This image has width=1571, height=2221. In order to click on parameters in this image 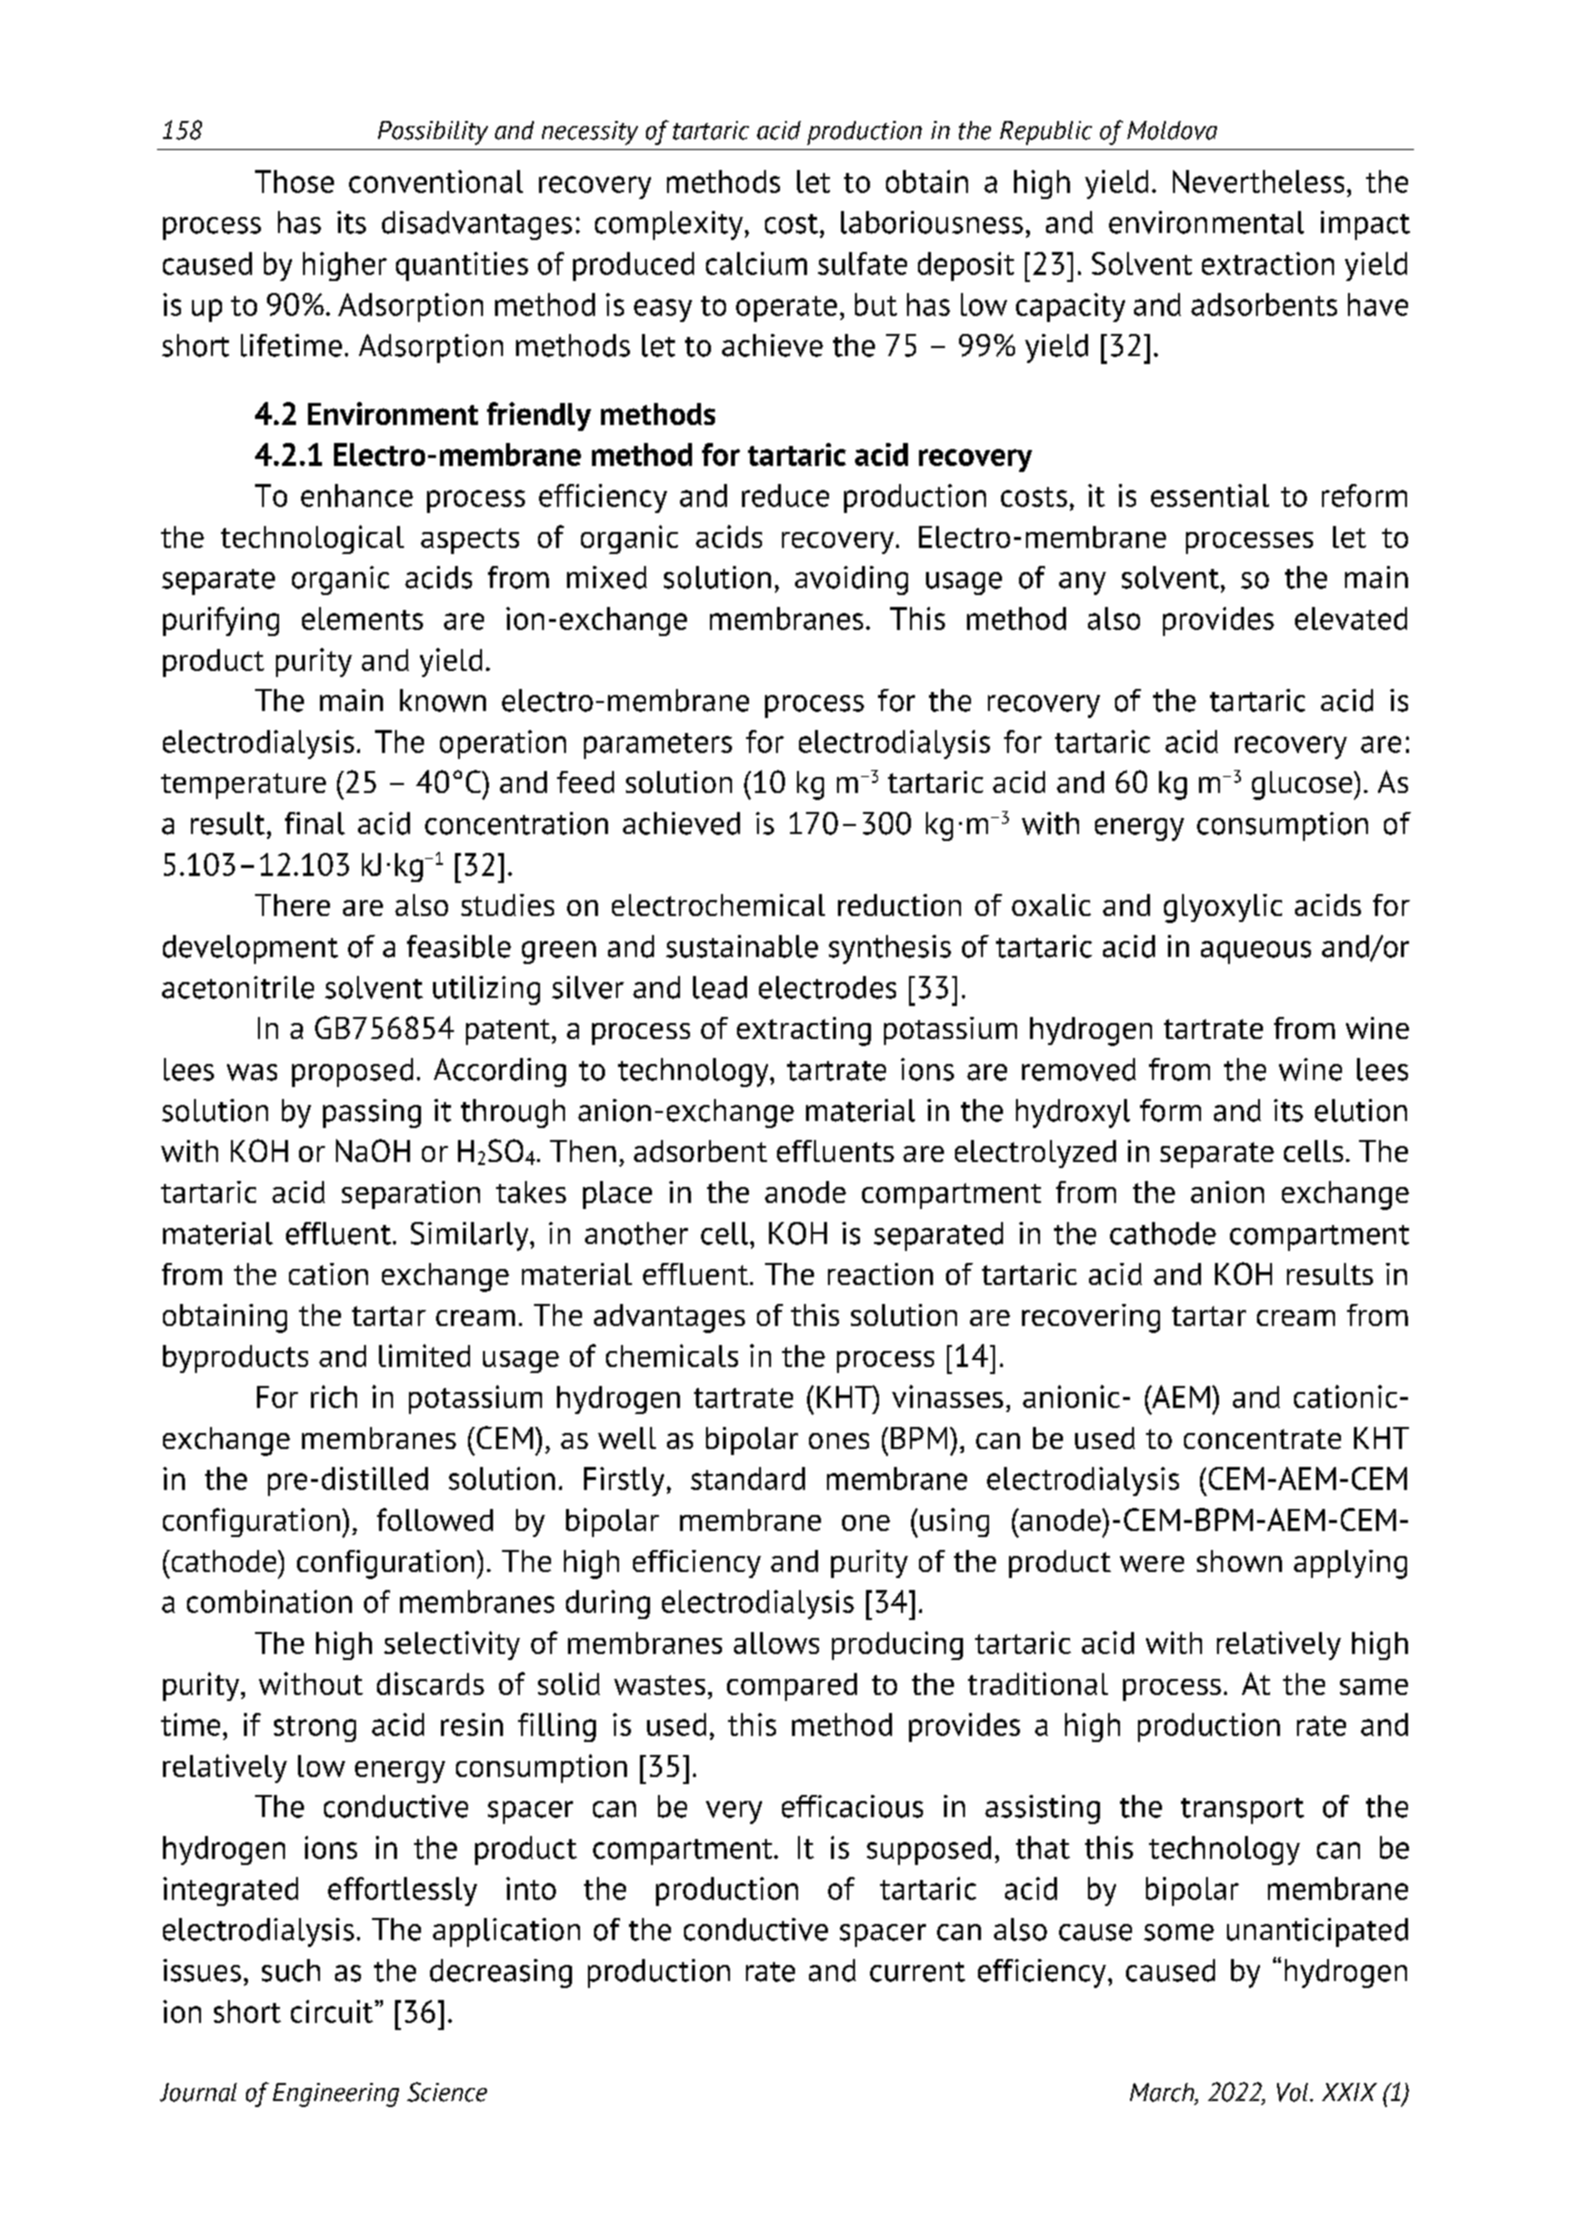, I will do `click(658, 746)`.
